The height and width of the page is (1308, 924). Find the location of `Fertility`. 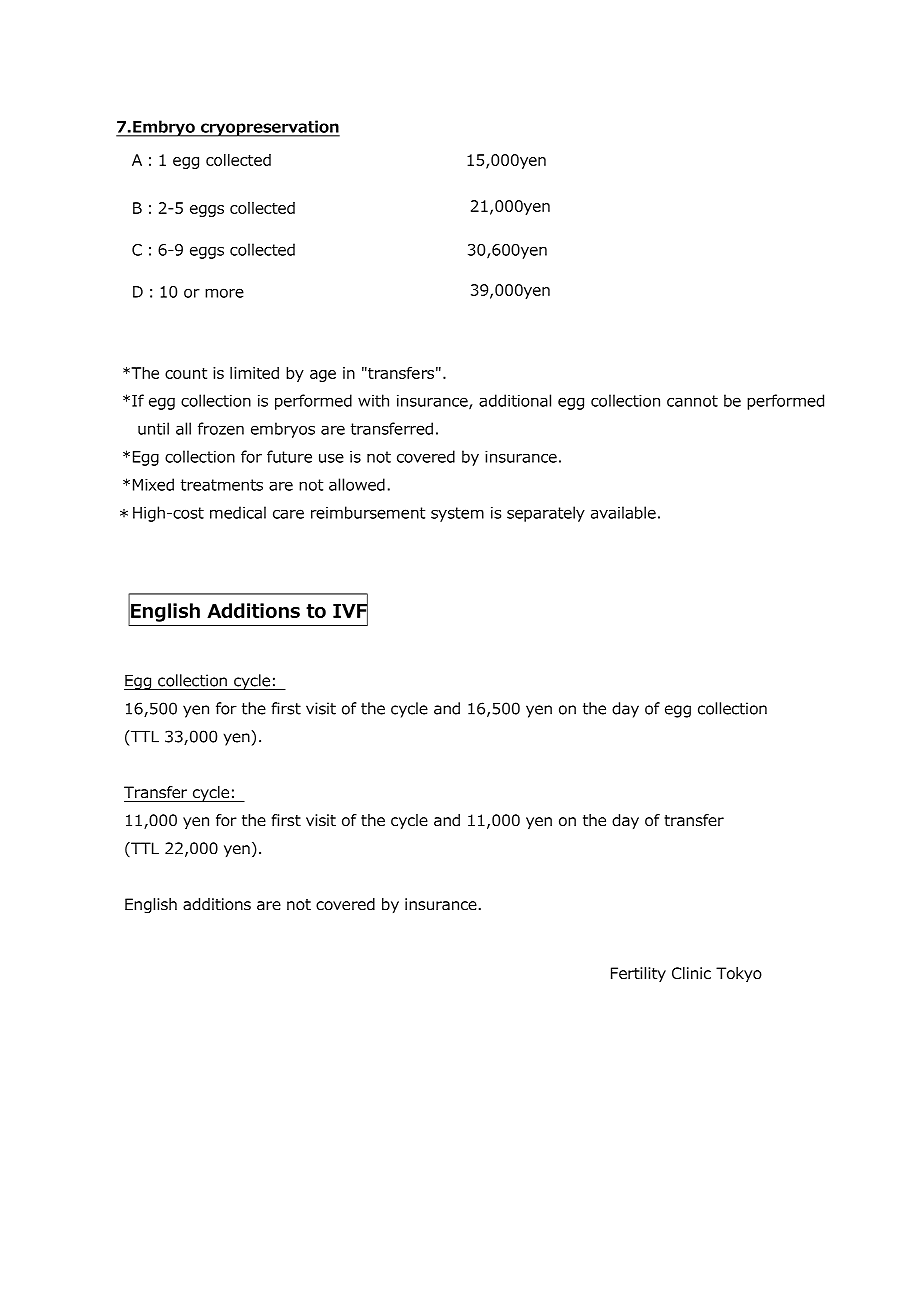

Fertility is located at coordinates (638, 974).
